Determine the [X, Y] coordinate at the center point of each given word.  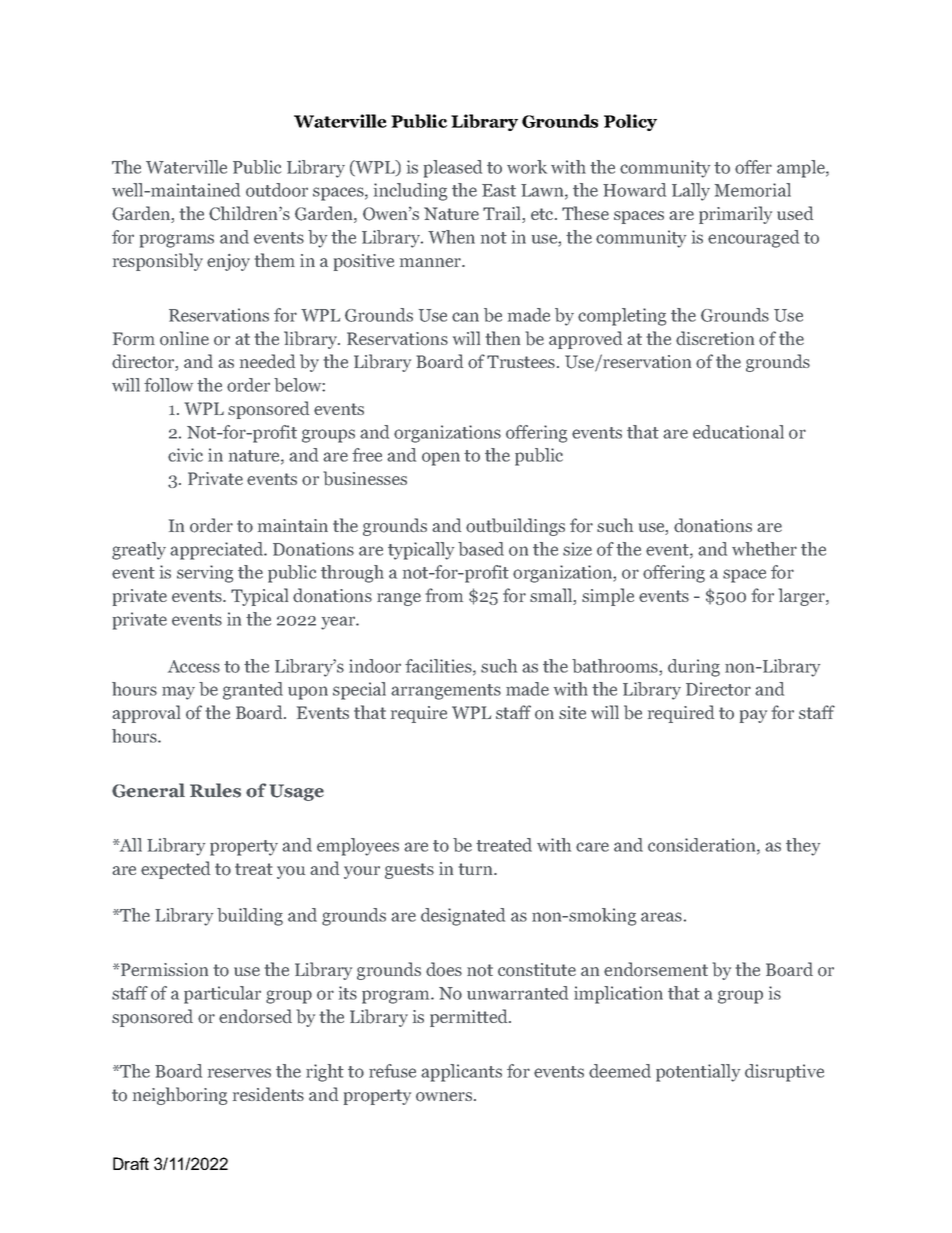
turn [476, 869]
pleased [453, 169]
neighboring [180, 1096]
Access [194, 666]
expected [175, 870]
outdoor [277, 190]
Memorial [753, 190]
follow [168, 385]
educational [738, 432]
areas [661, 917]
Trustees [521, 361]
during [694, 668]
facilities [439, 667]
